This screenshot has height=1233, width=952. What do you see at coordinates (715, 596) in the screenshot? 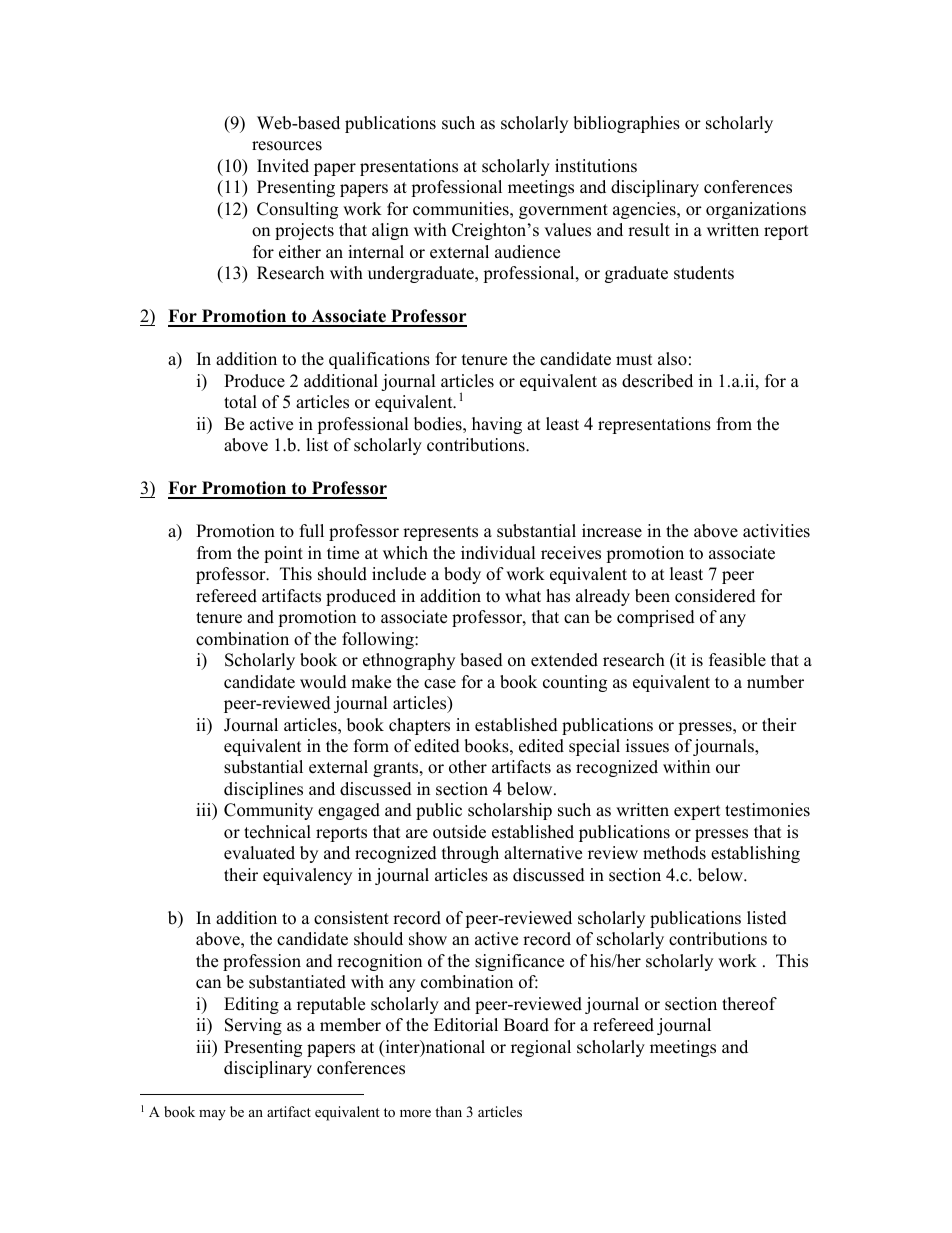
I see `considered` at bounding box center [715, 596].
